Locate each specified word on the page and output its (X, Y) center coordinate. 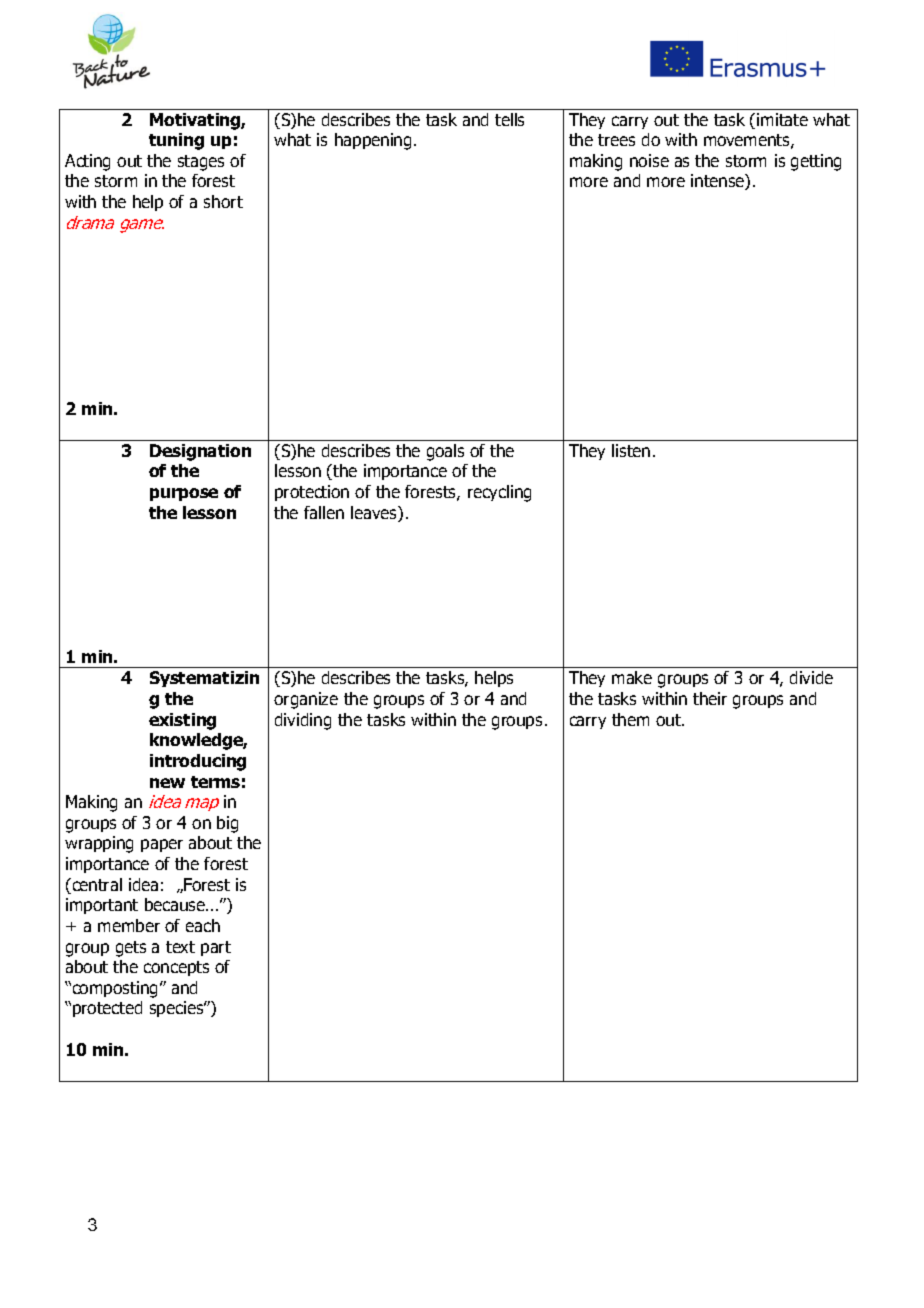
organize (306, 700)
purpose (184, 494)
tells (509, 119)
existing (182, 721)
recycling (499, 493)
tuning (176, 141)
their (710, 698)
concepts (176, 968)
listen (631, 450)
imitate (782, 119)
